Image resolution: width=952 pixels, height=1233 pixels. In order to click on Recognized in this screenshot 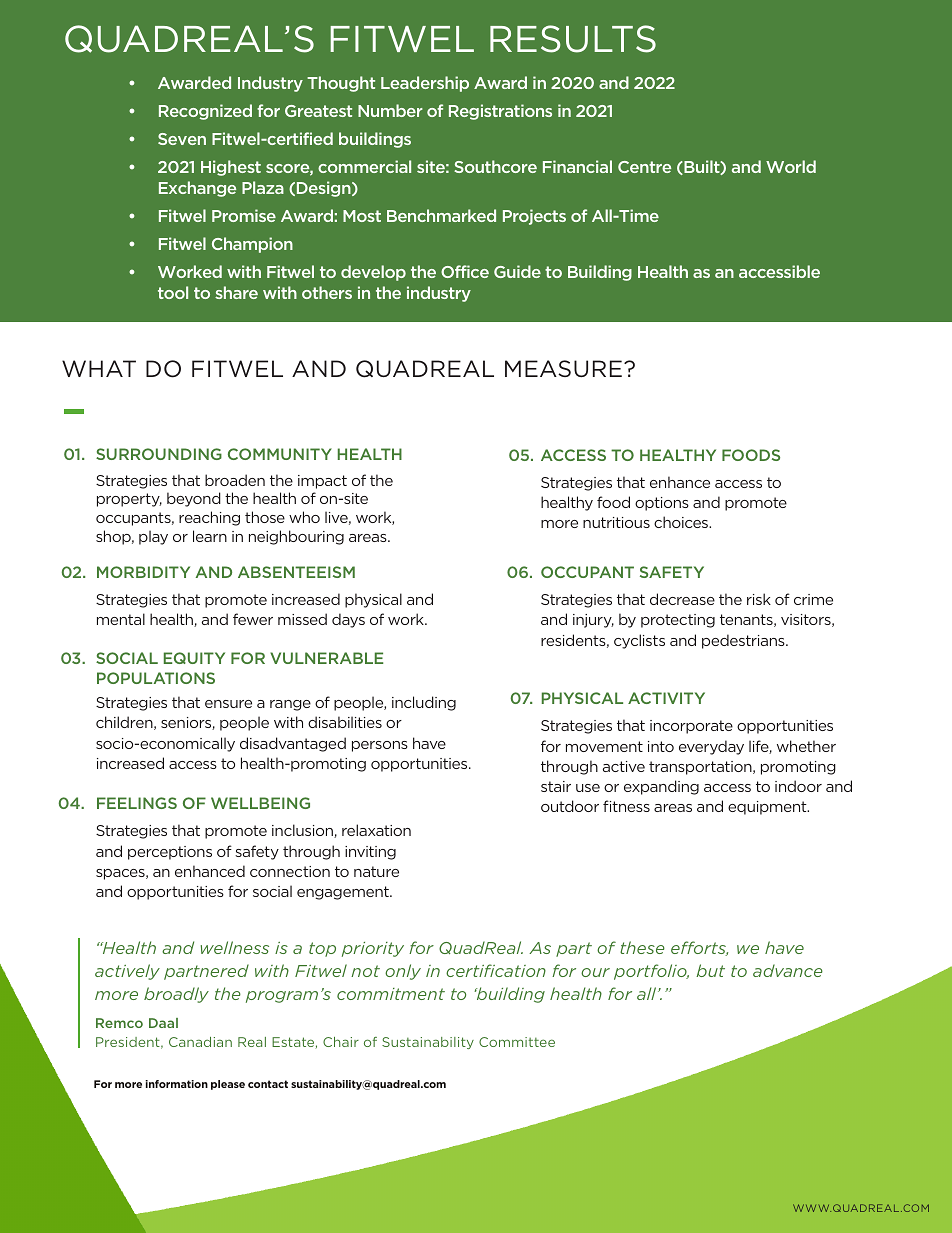, I will do `click(205, 112)`.
